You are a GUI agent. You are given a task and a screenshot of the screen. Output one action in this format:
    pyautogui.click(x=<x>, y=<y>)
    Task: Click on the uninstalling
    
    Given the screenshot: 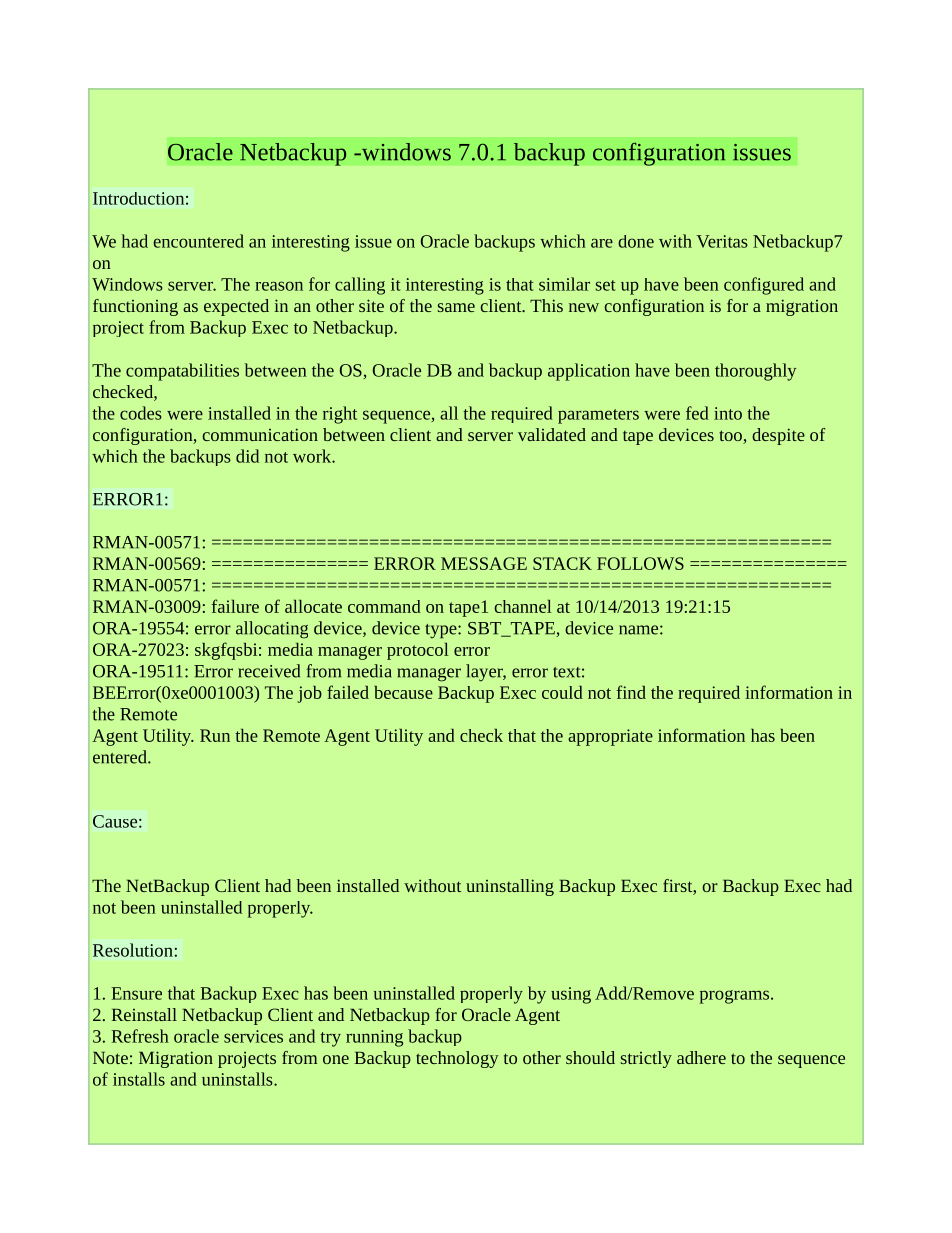 What is the action you would take?
    pyautogui.click(x=510, y=887)
